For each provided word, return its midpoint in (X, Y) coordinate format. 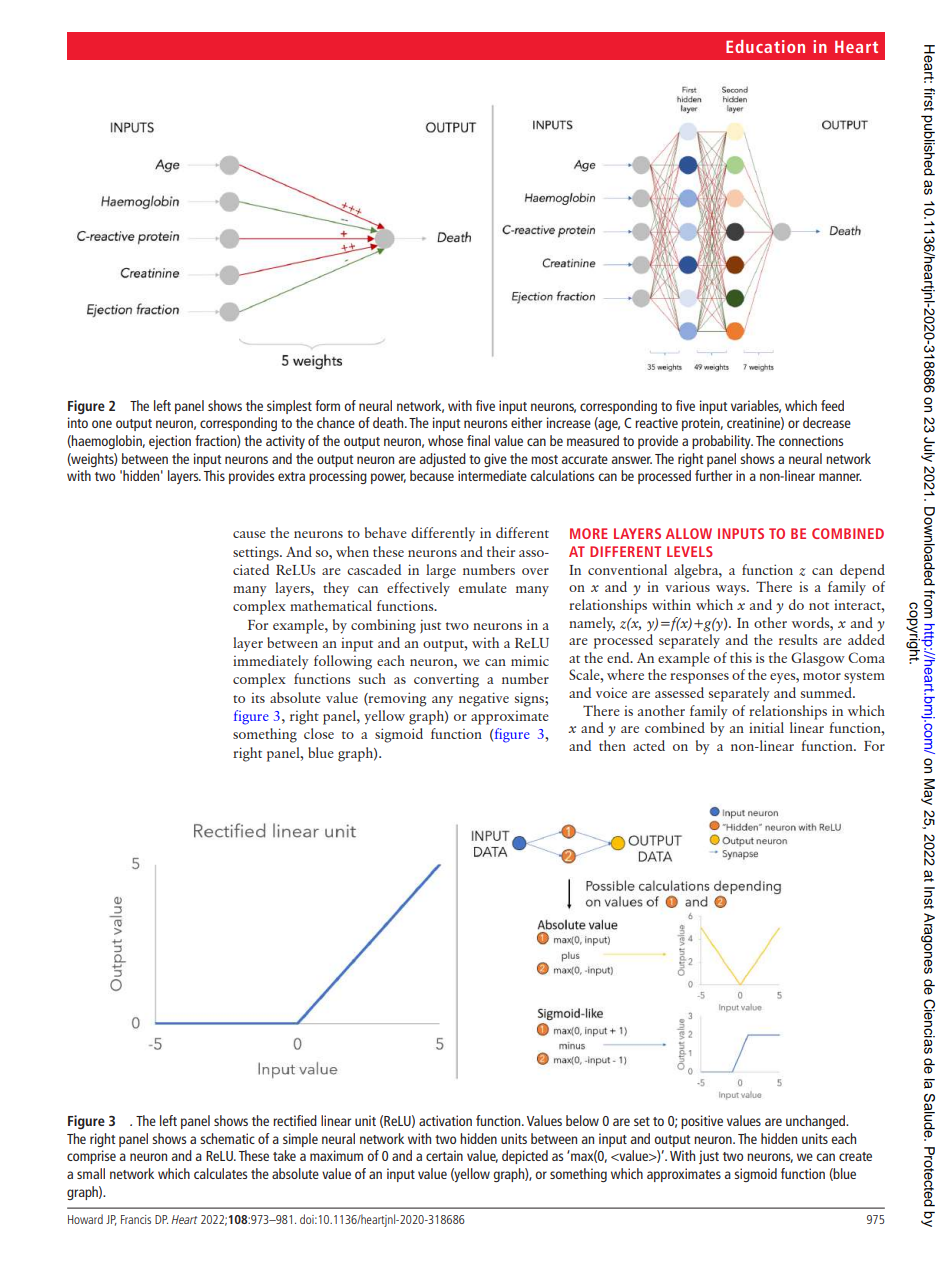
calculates (220, 1173)
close (319, 733)
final (478, 440)
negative (484, 699)
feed (832, 405)
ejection (170, 442)
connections (811, 440)
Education (765, 46)
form (327, 405)
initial (766, 727)
